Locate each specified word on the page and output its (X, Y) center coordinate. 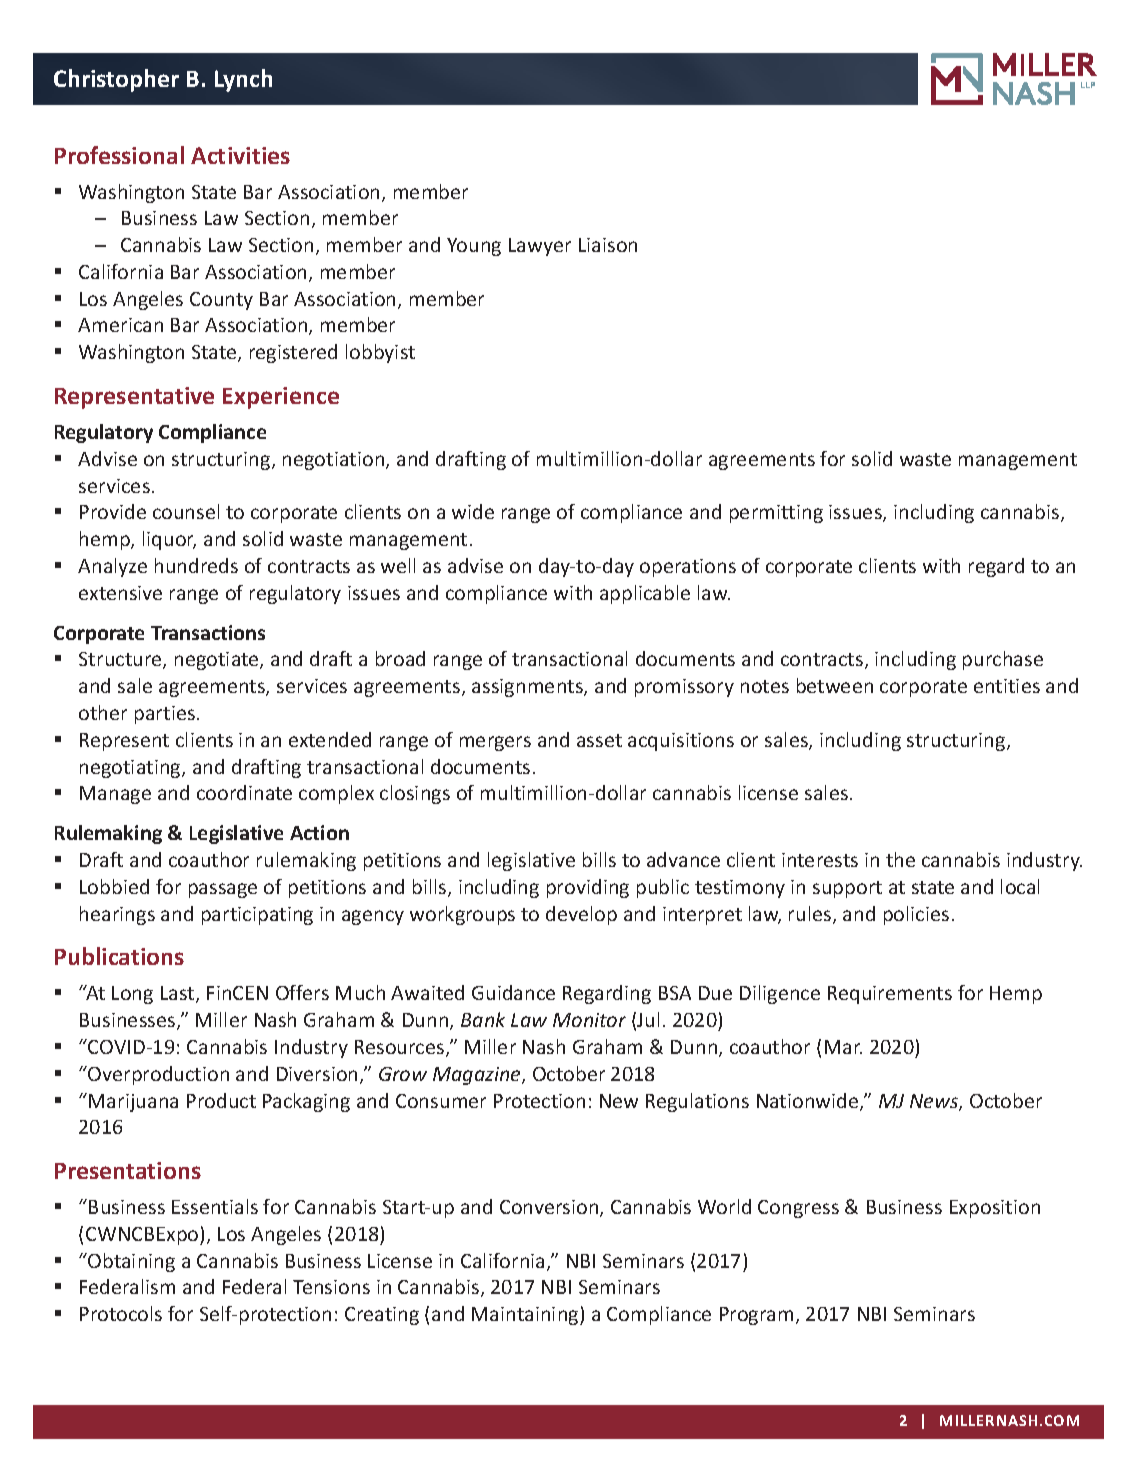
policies (916, 915)
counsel (186, 511)
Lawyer (540, 247)
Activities (240, 155)
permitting (776, 514)
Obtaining (130, 1262)
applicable (645, 594)
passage (223, 890)
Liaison (608, 245)
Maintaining (526, 1316)
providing (588, 888)
